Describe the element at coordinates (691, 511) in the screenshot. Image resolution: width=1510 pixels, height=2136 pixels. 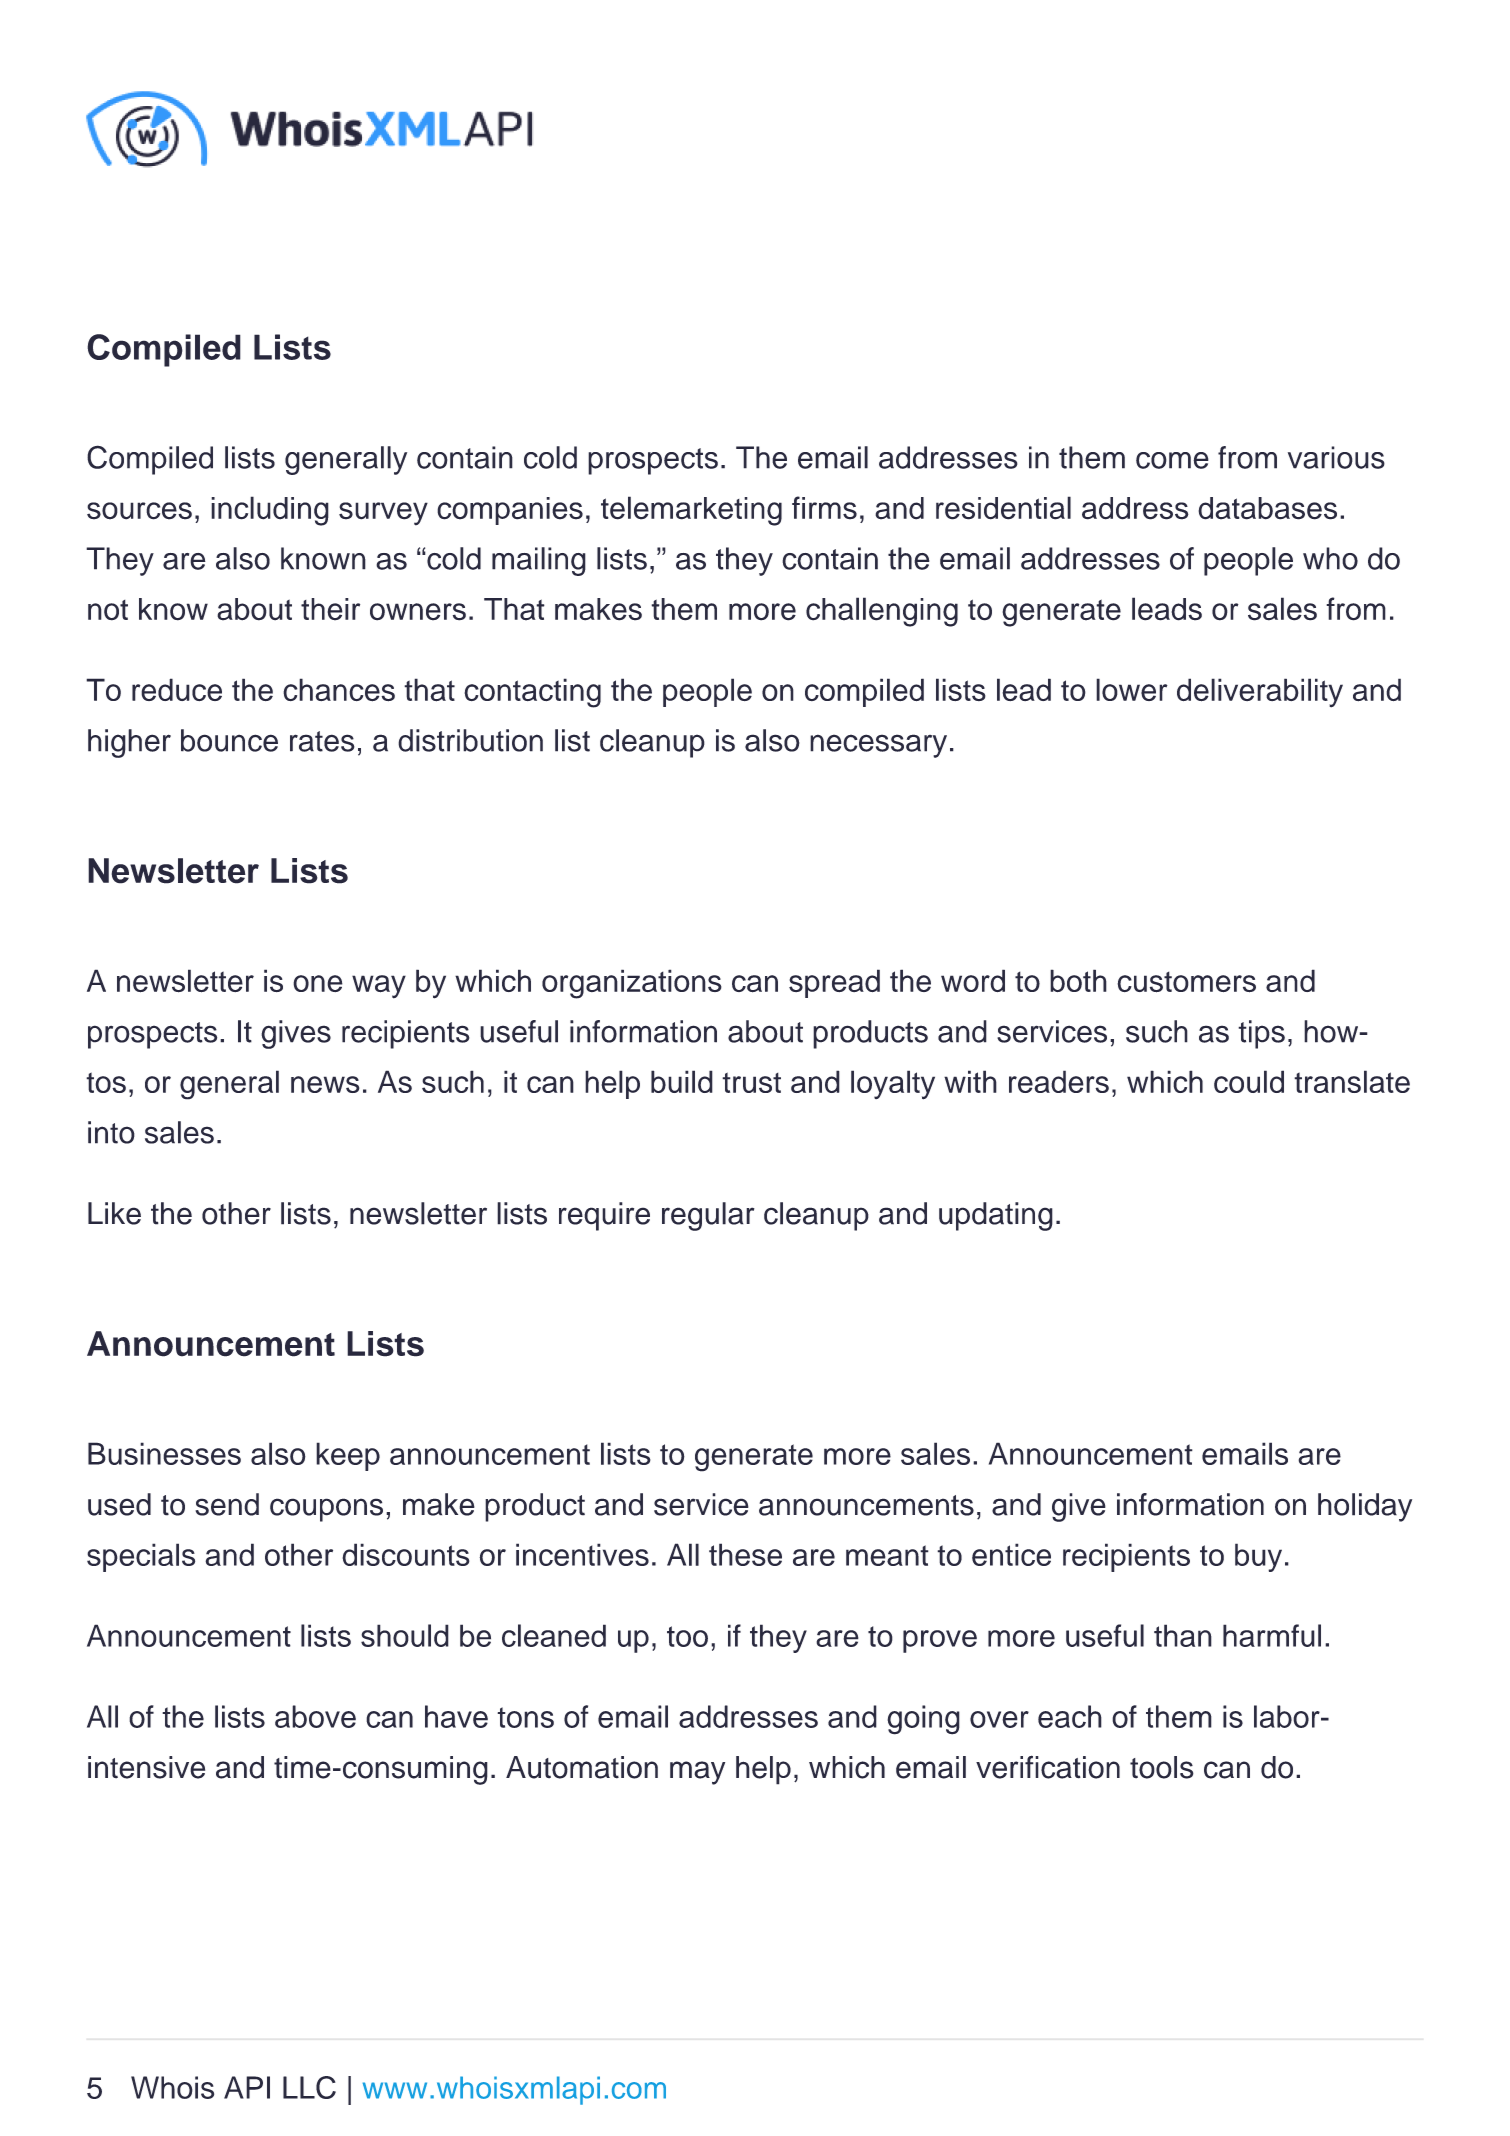
I see `telemarketing` at that location.
